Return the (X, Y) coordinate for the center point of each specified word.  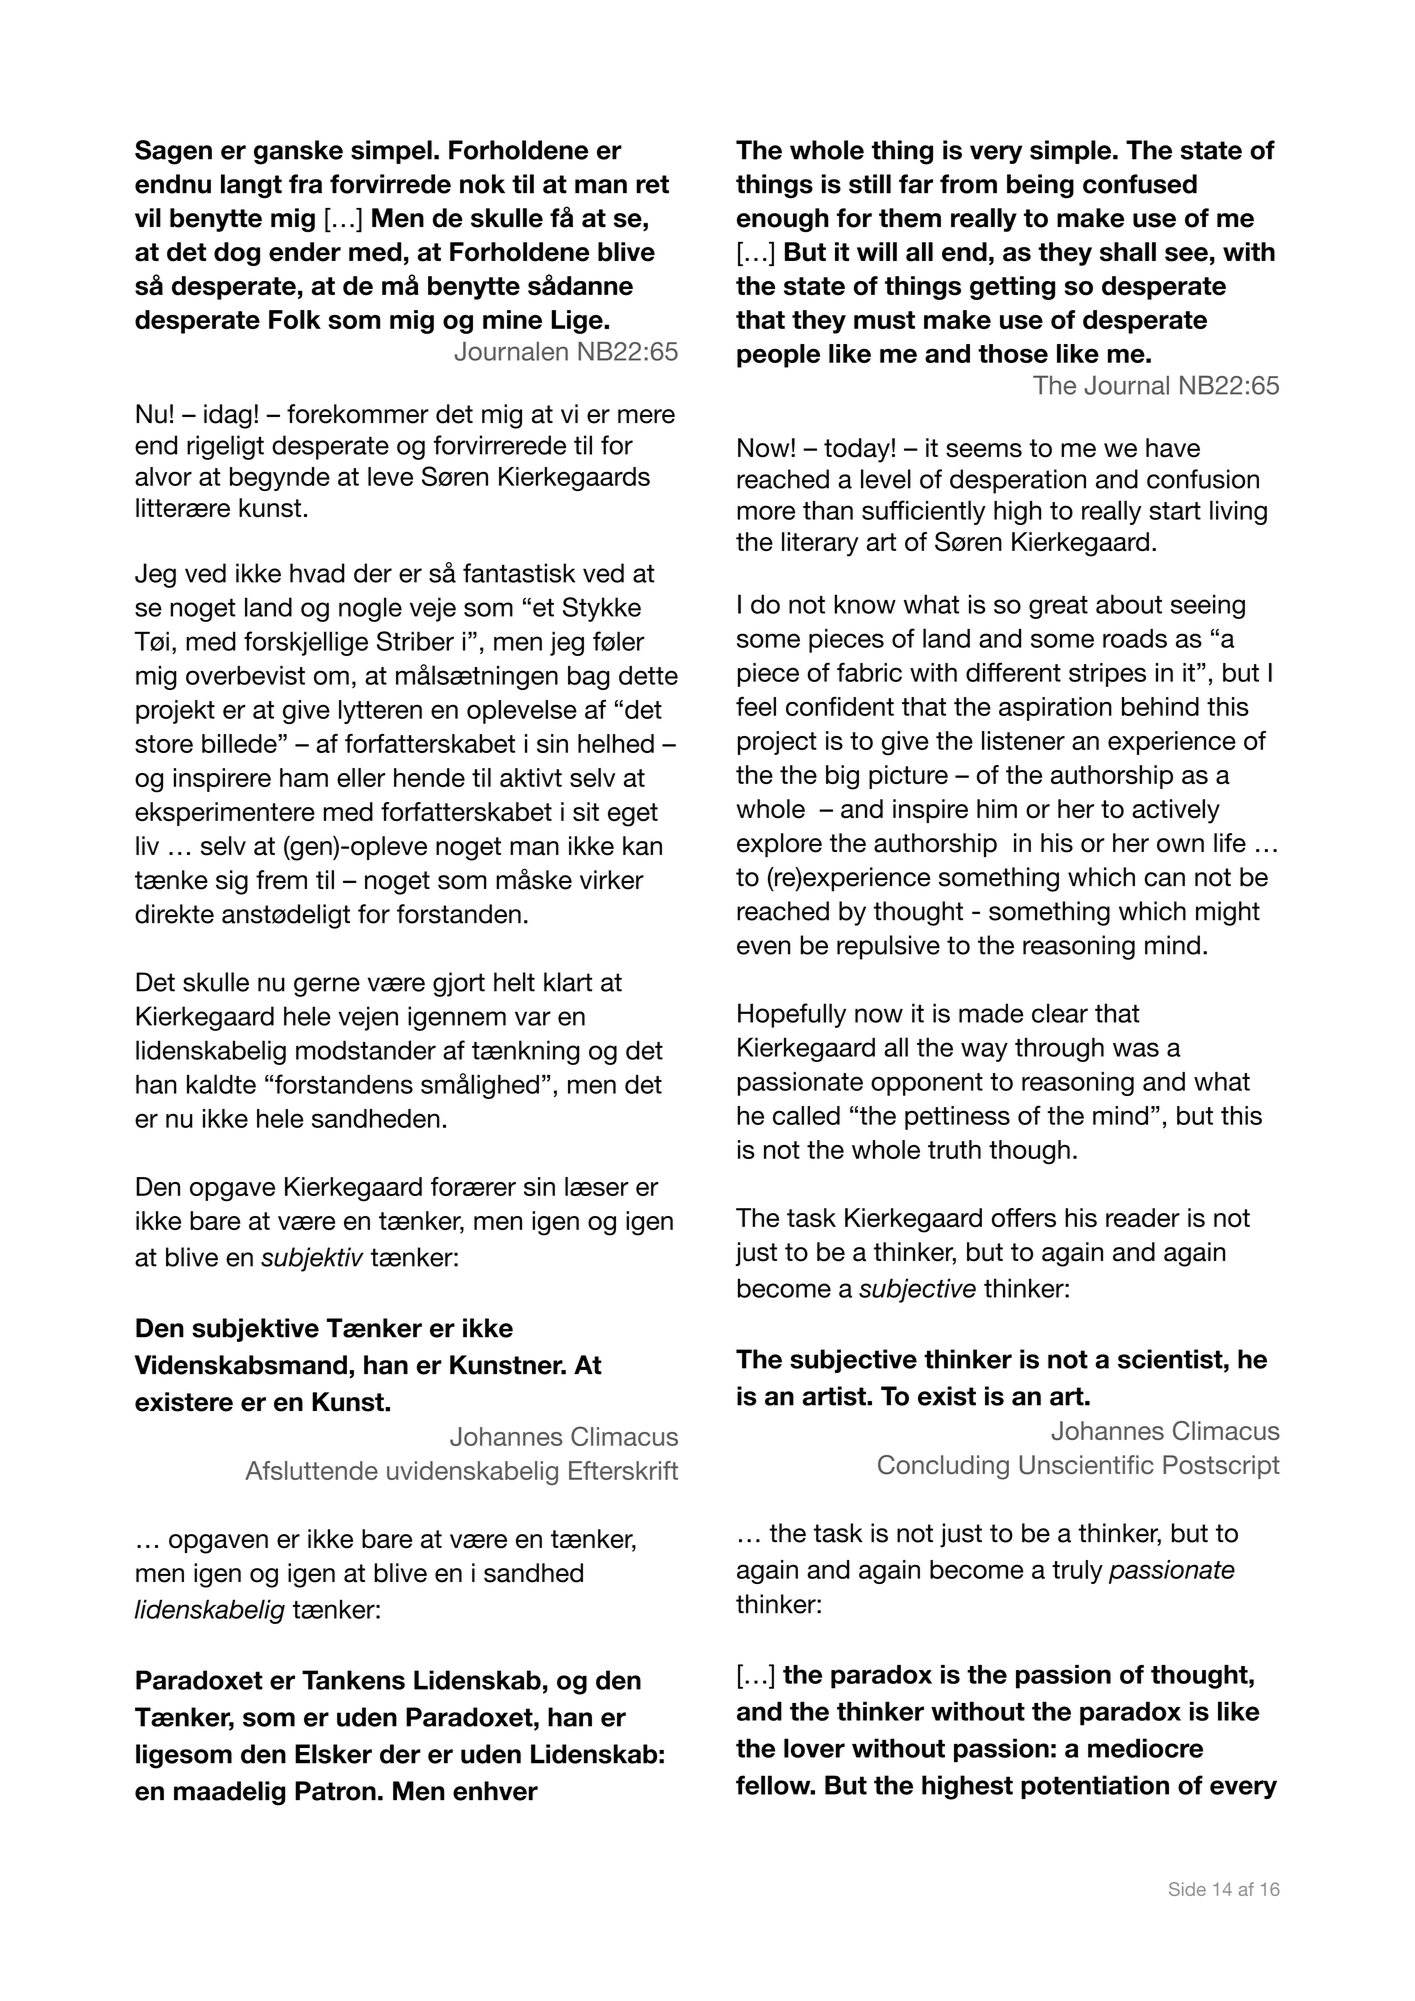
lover (814, 1748)
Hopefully (792, 1015)
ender (305, 252)
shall (1128, 252)
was (1136, 1049)
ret (652, 184)
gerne (327, 987)
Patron (335, 1791)
